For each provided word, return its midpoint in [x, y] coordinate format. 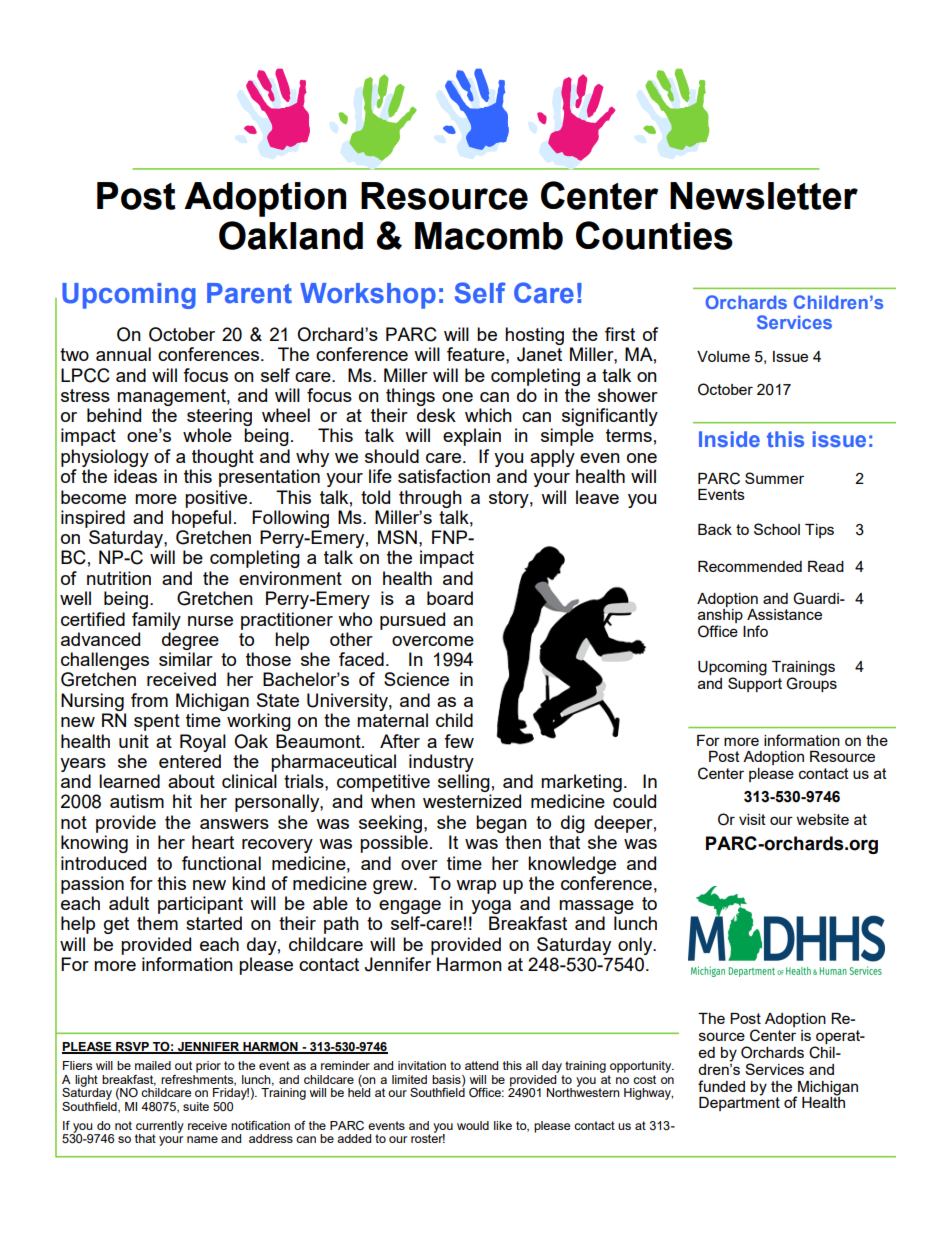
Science [416, 679]
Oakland [291, 235]
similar [186, 659]
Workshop [368, 296]
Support [755, 683]
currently [160, 1128]
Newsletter [764, 196]
